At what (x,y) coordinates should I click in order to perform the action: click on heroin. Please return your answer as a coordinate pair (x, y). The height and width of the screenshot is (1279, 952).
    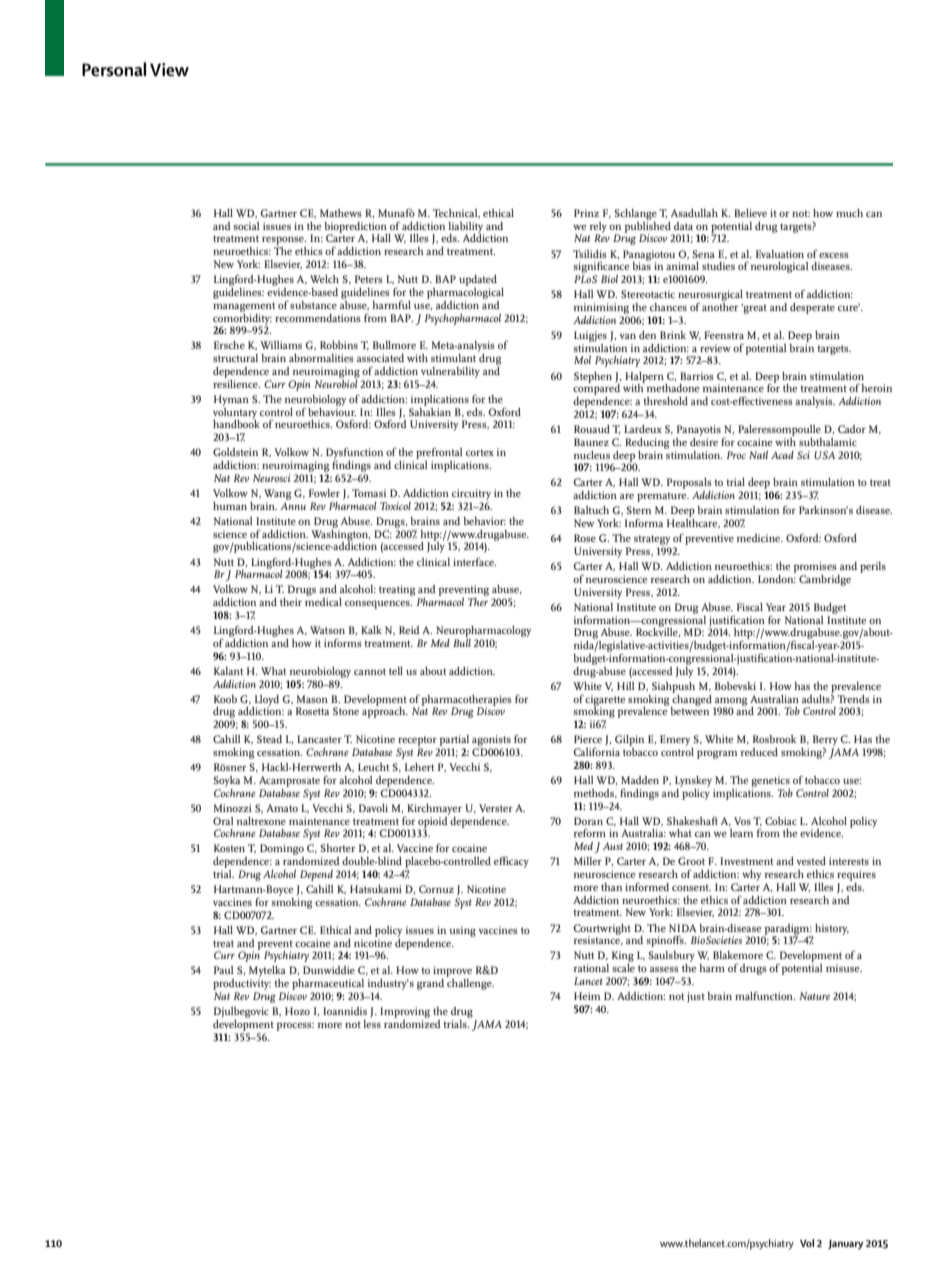
    Looking at the image, I should click on (876, 388).
